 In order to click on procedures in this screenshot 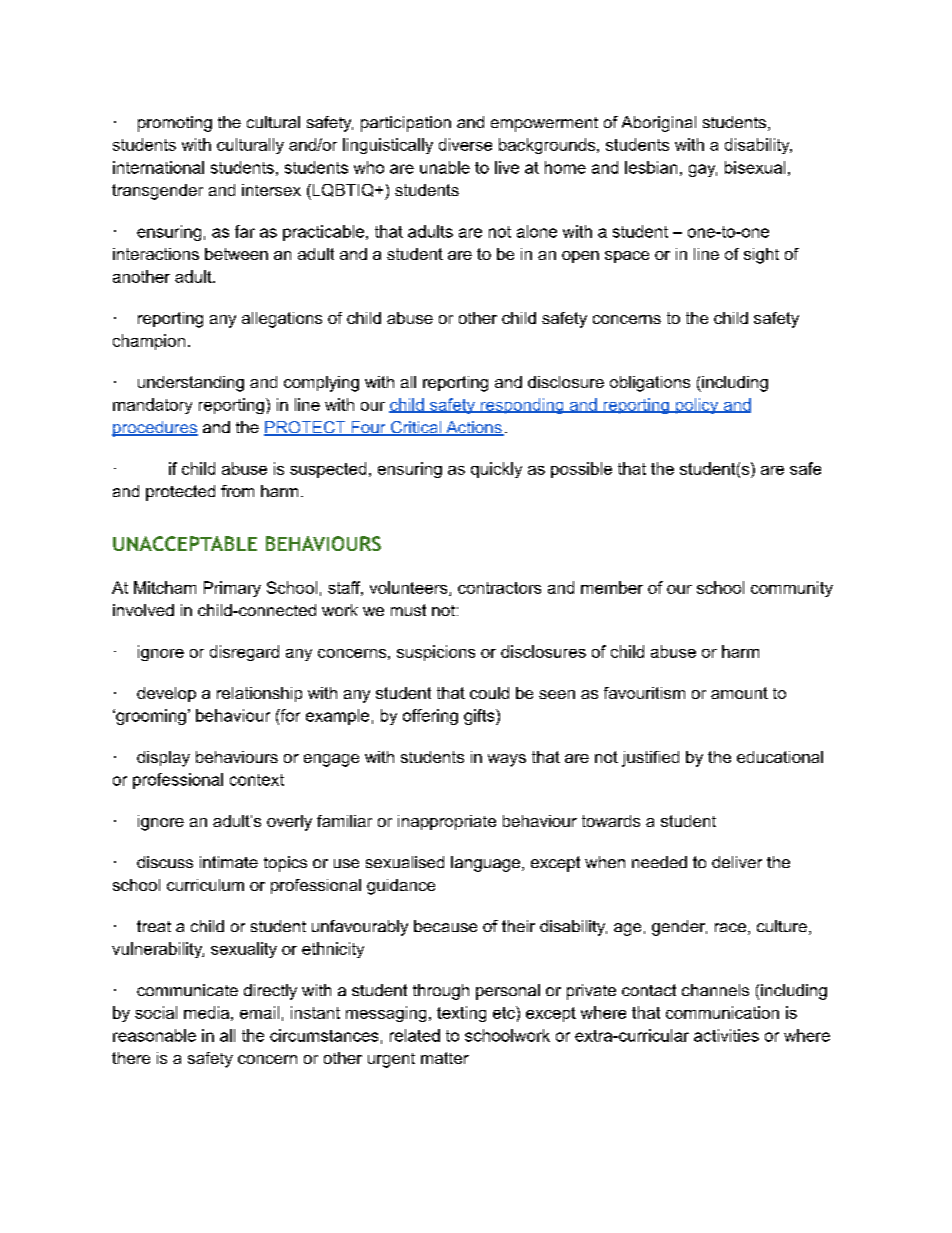, I will do `click(155, 429)`.
